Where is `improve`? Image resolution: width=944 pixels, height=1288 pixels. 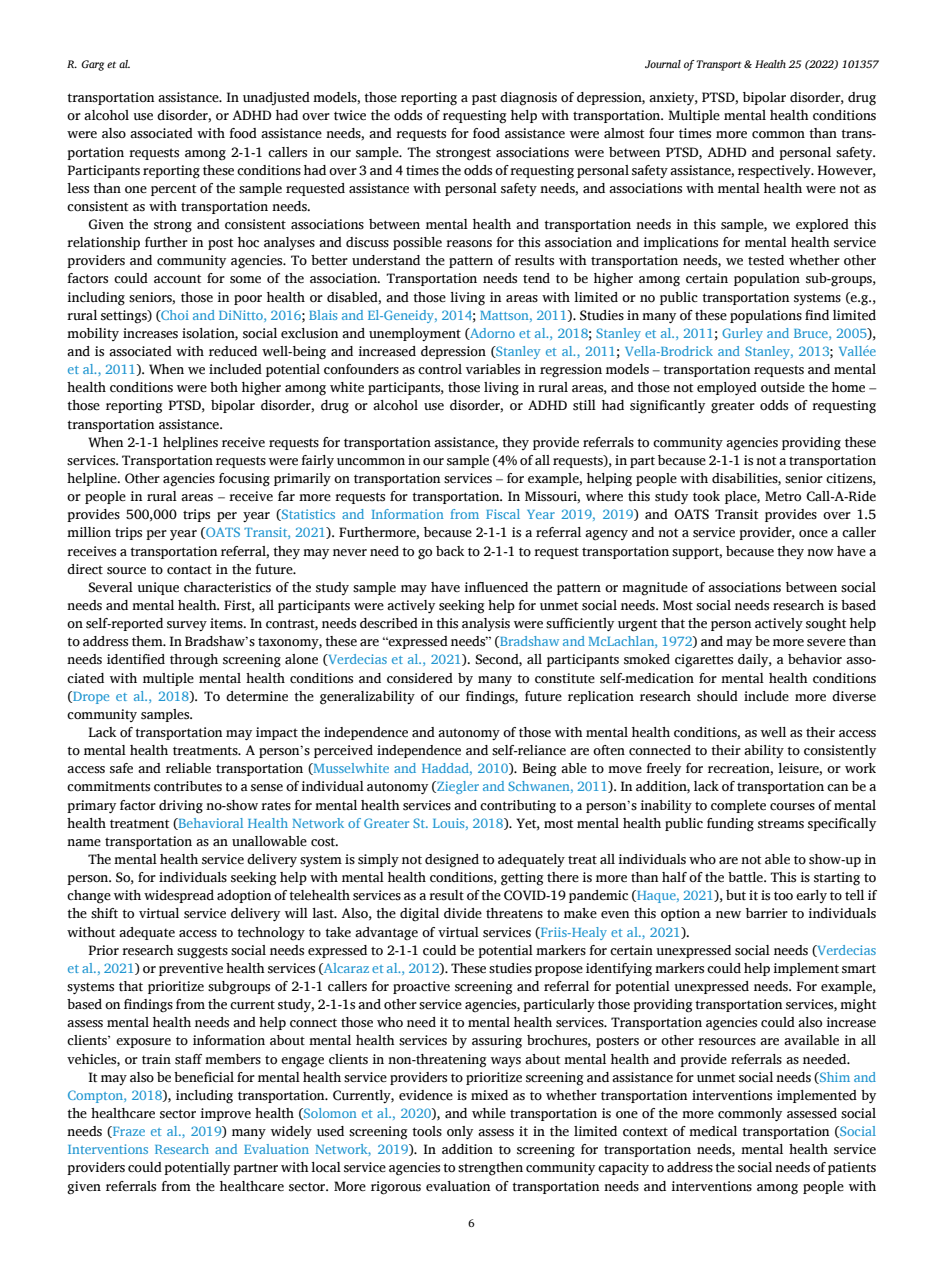 improve is located at coordinates (225, 1114).
